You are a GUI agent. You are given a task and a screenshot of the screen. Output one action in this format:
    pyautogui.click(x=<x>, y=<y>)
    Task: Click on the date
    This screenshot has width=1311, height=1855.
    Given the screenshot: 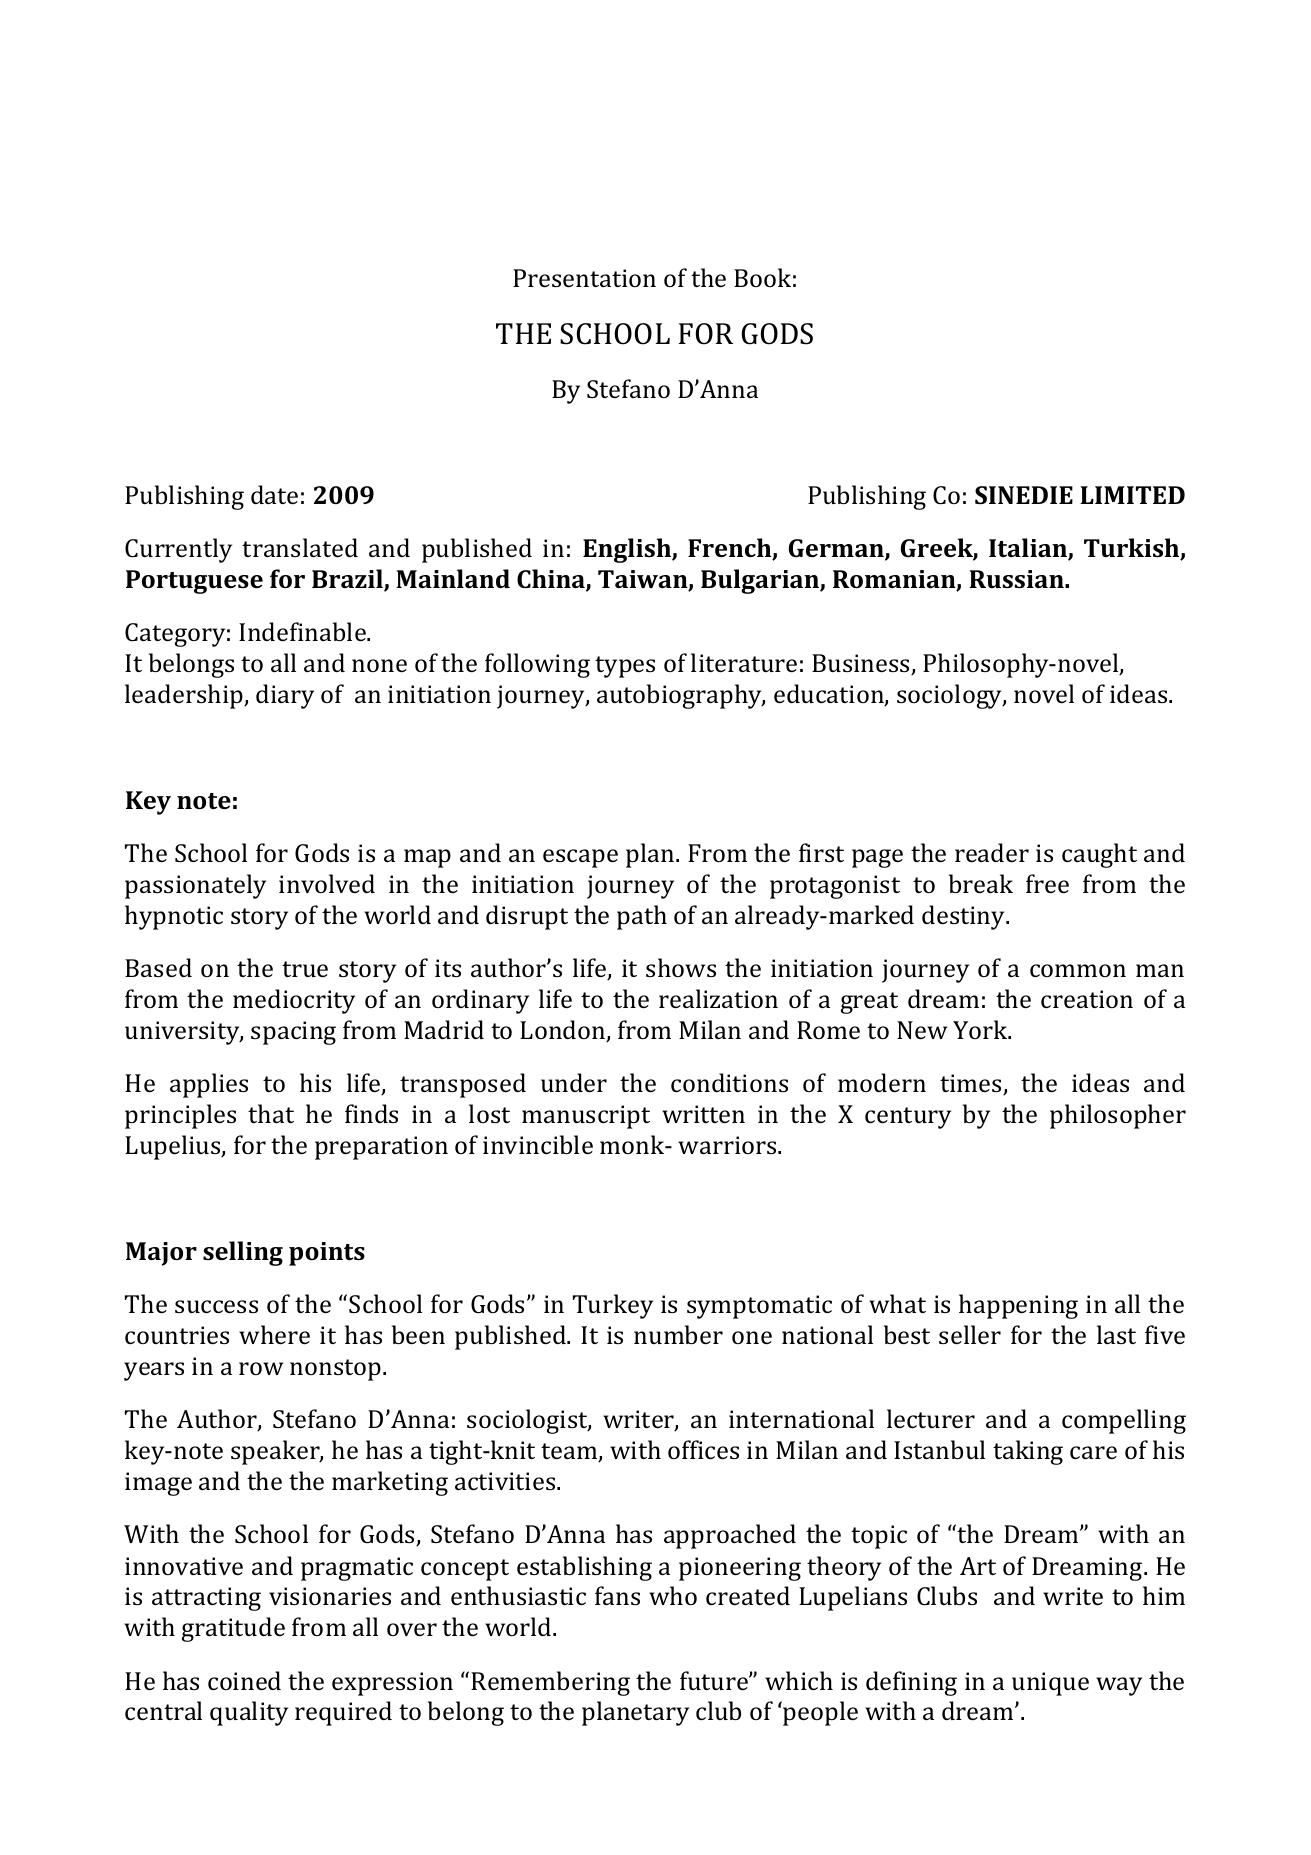 What is the action you would take?
    pyautogui.click(x=274, y=494)
